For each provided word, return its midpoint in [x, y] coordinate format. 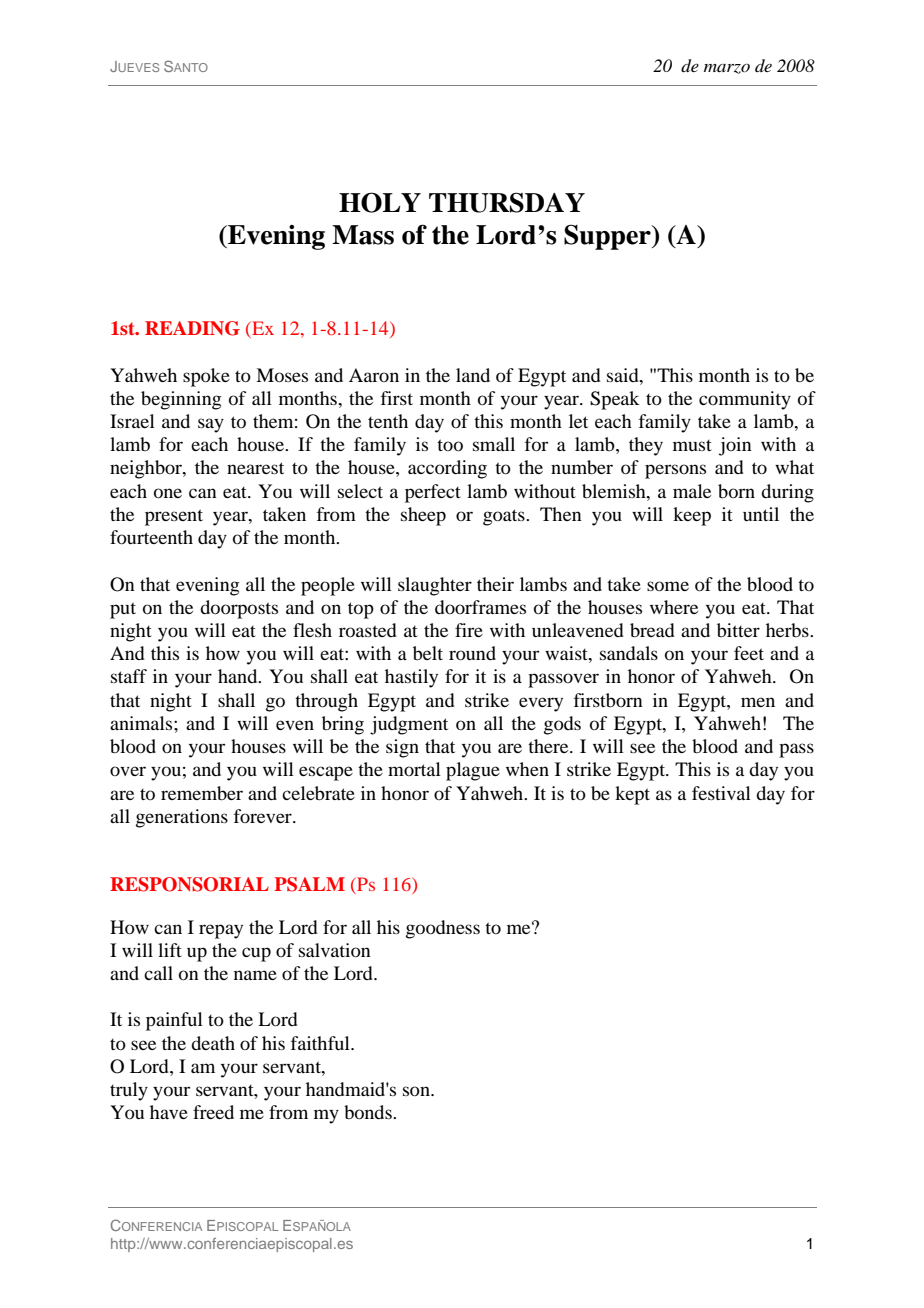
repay [221, 931]
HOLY [380, 202]
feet [749, 653]
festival [721, 793]
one [168, 493]
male [692, 491]
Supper [608, 237]
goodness [443, 929]
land [473, 375]
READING [192, 328]
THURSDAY [507, 202]
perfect [433, 493]
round [472, 653]
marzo [727, 69]
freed [213, 1112]
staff [129, 676]
